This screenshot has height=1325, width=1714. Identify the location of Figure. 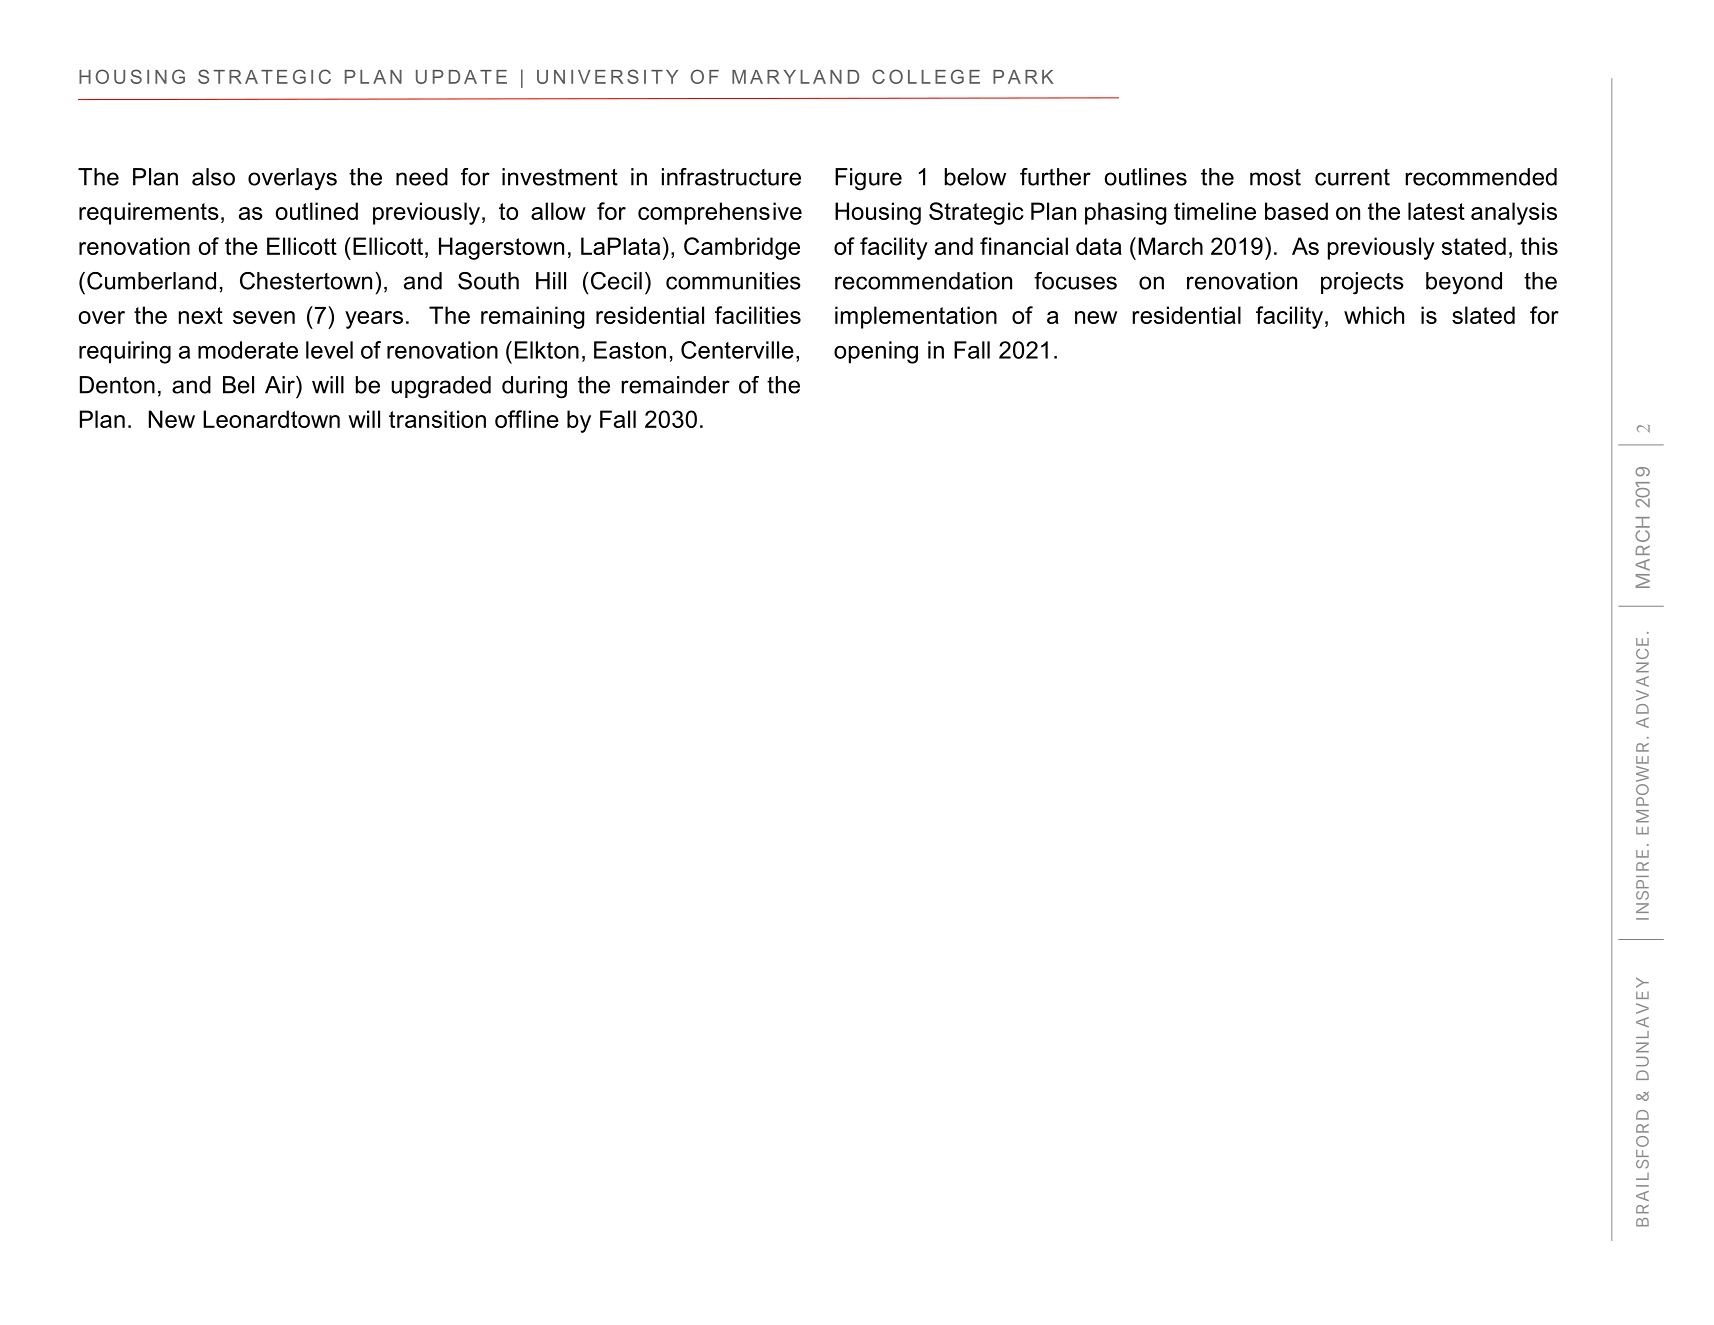
(868, 179).
